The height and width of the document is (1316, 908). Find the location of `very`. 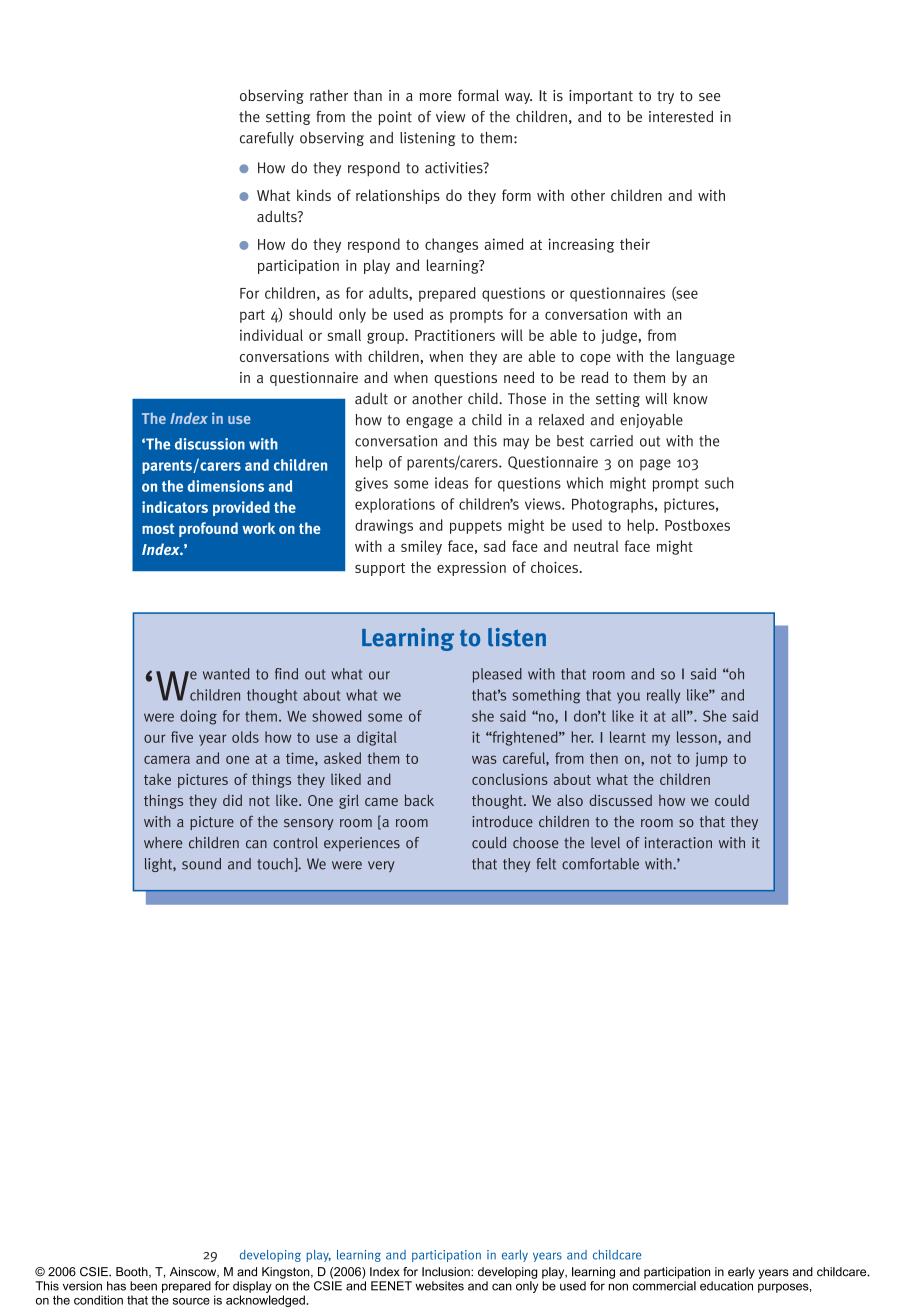

very is located at coordinates (381, 866).
